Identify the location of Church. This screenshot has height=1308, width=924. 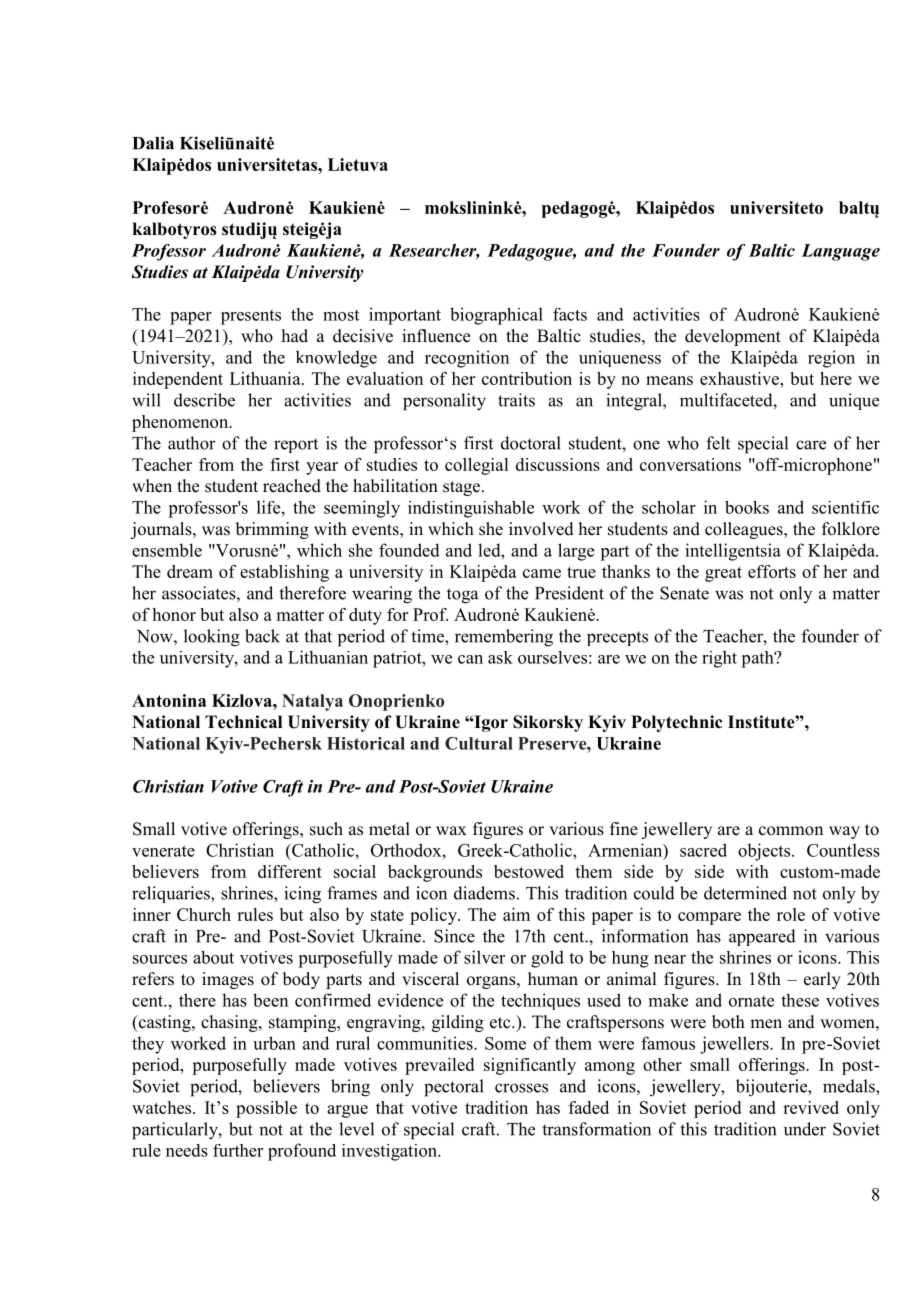
(204, 914).
